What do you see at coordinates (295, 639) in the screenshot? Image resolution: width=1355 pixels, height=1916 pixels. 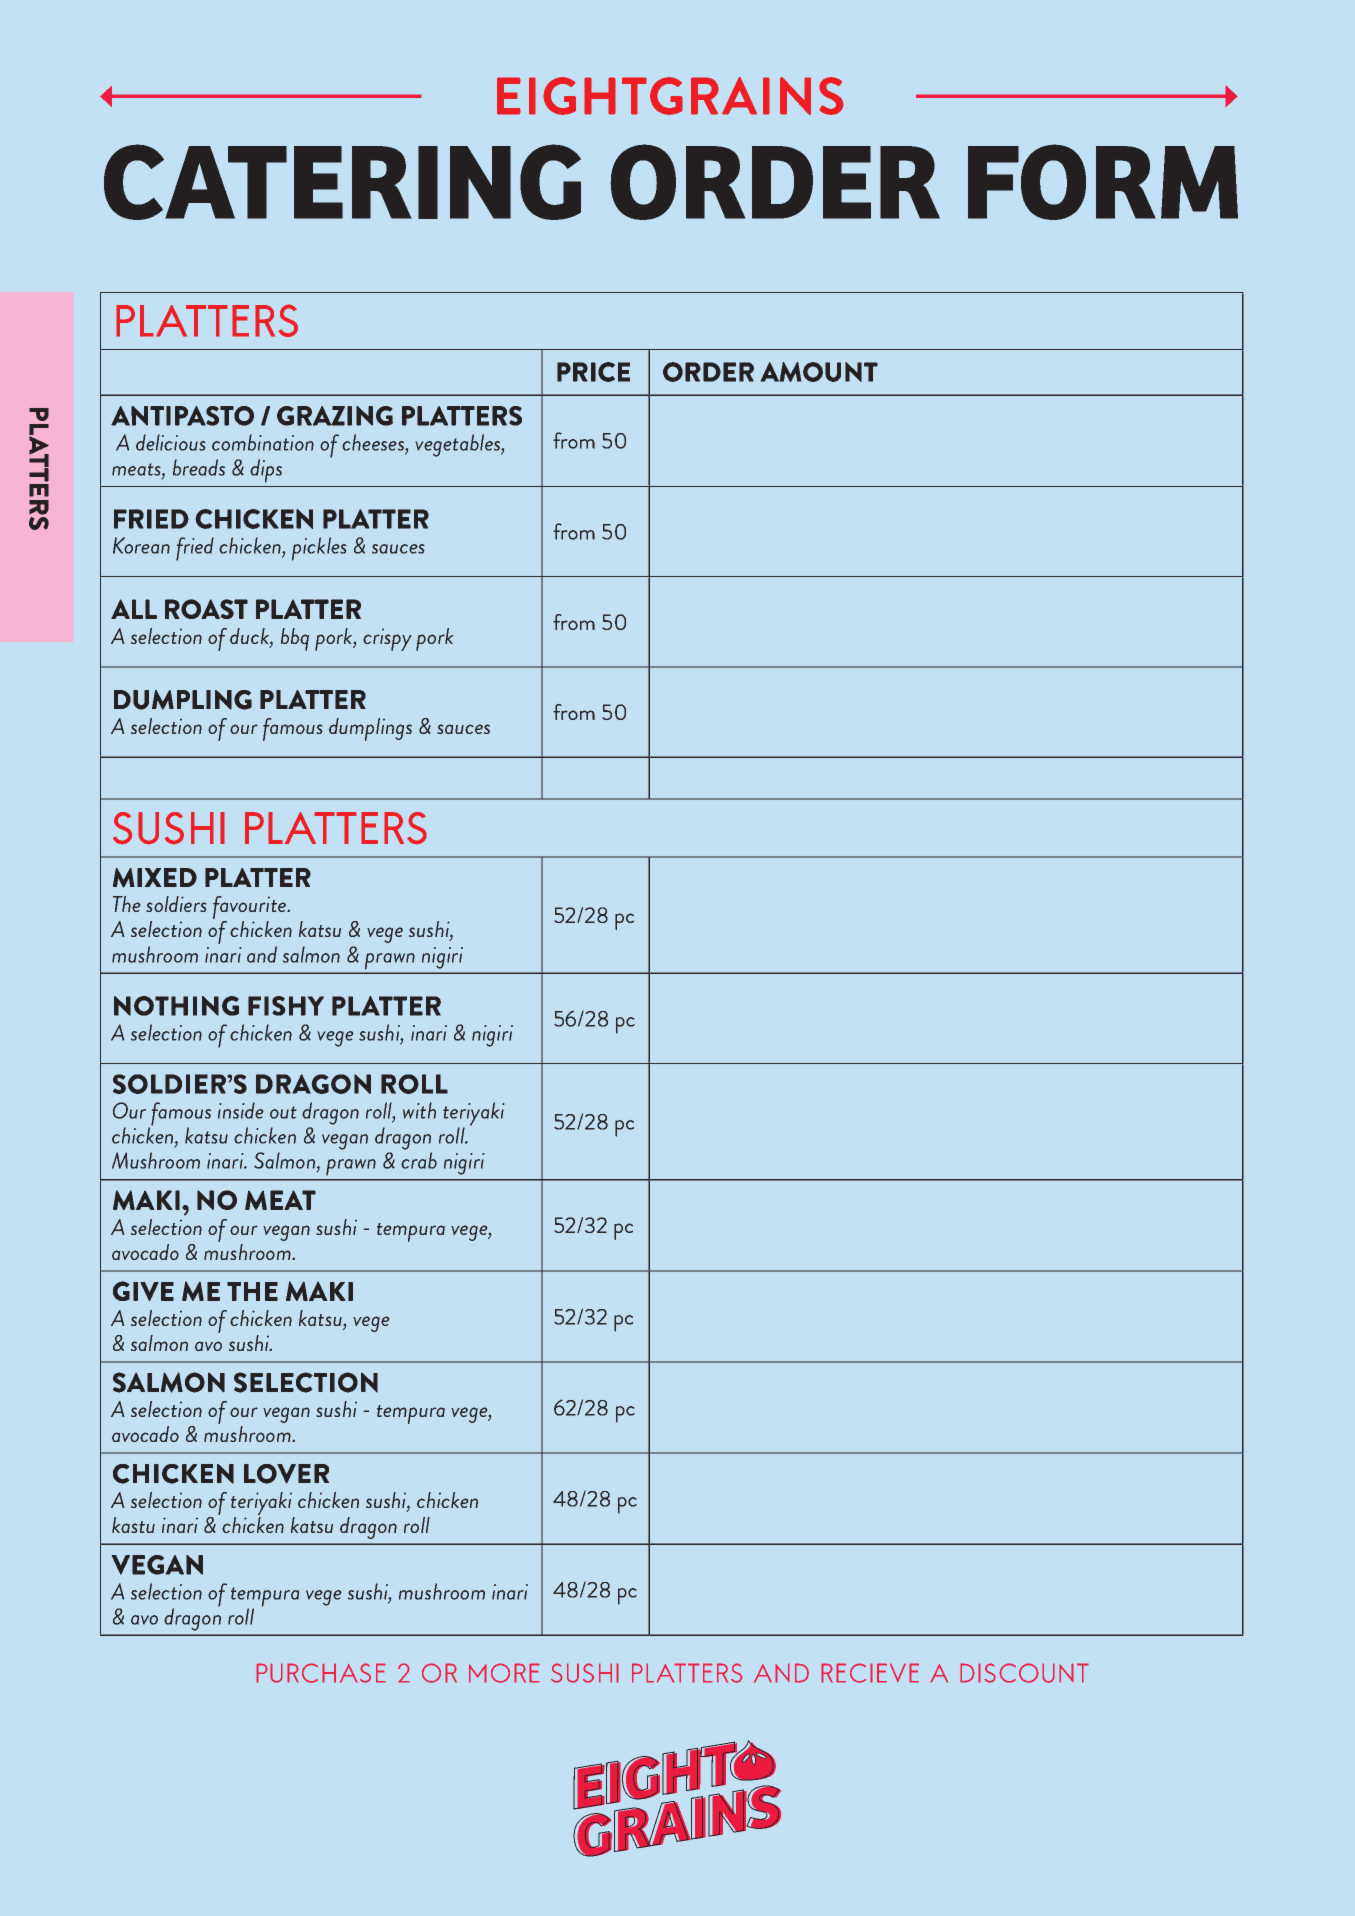 I see `bbq` at bounding box center [295, 639].
